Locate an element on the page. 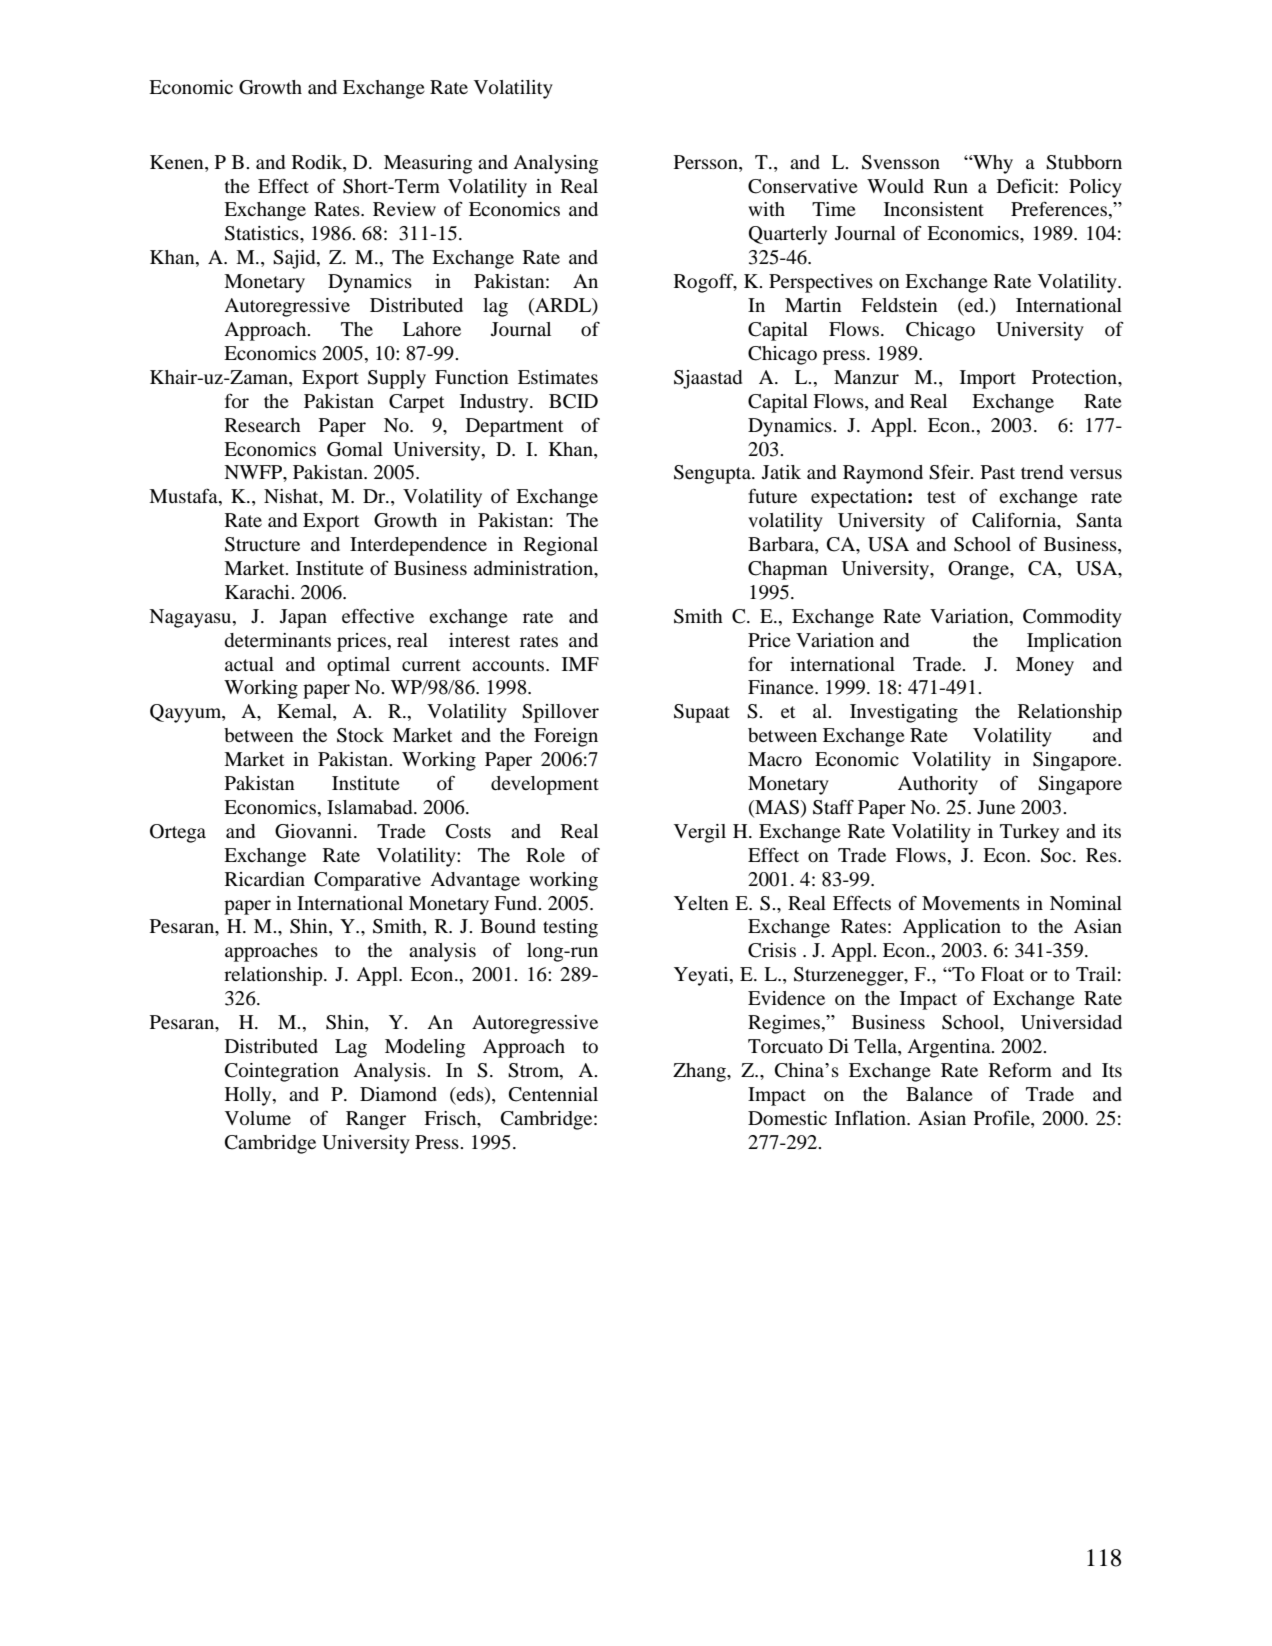  Estimates is located at coordinates (558, 377).
